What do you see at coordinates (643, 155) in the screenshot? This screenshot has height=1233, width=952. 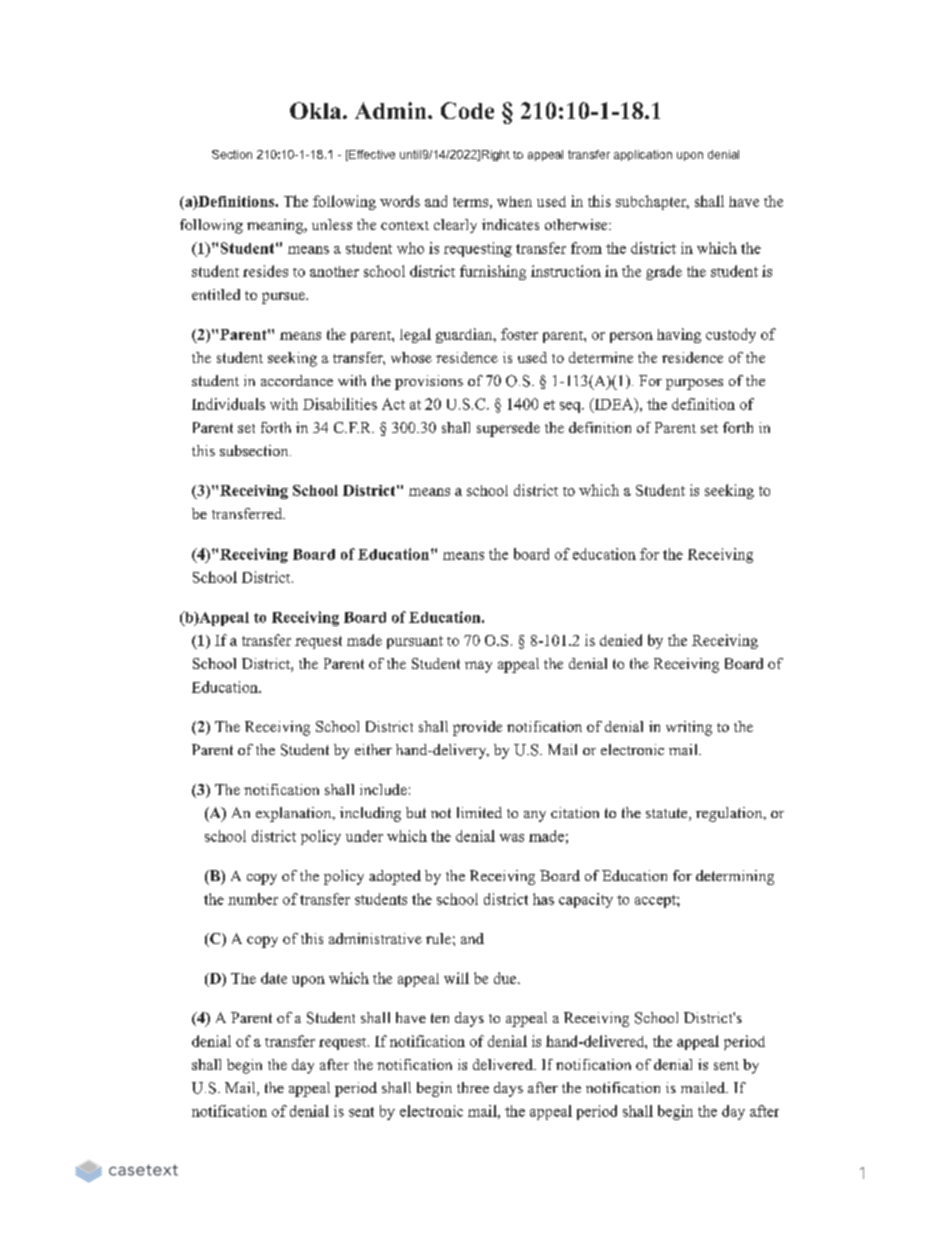 I see `application` at bounding box center [643, 155].
